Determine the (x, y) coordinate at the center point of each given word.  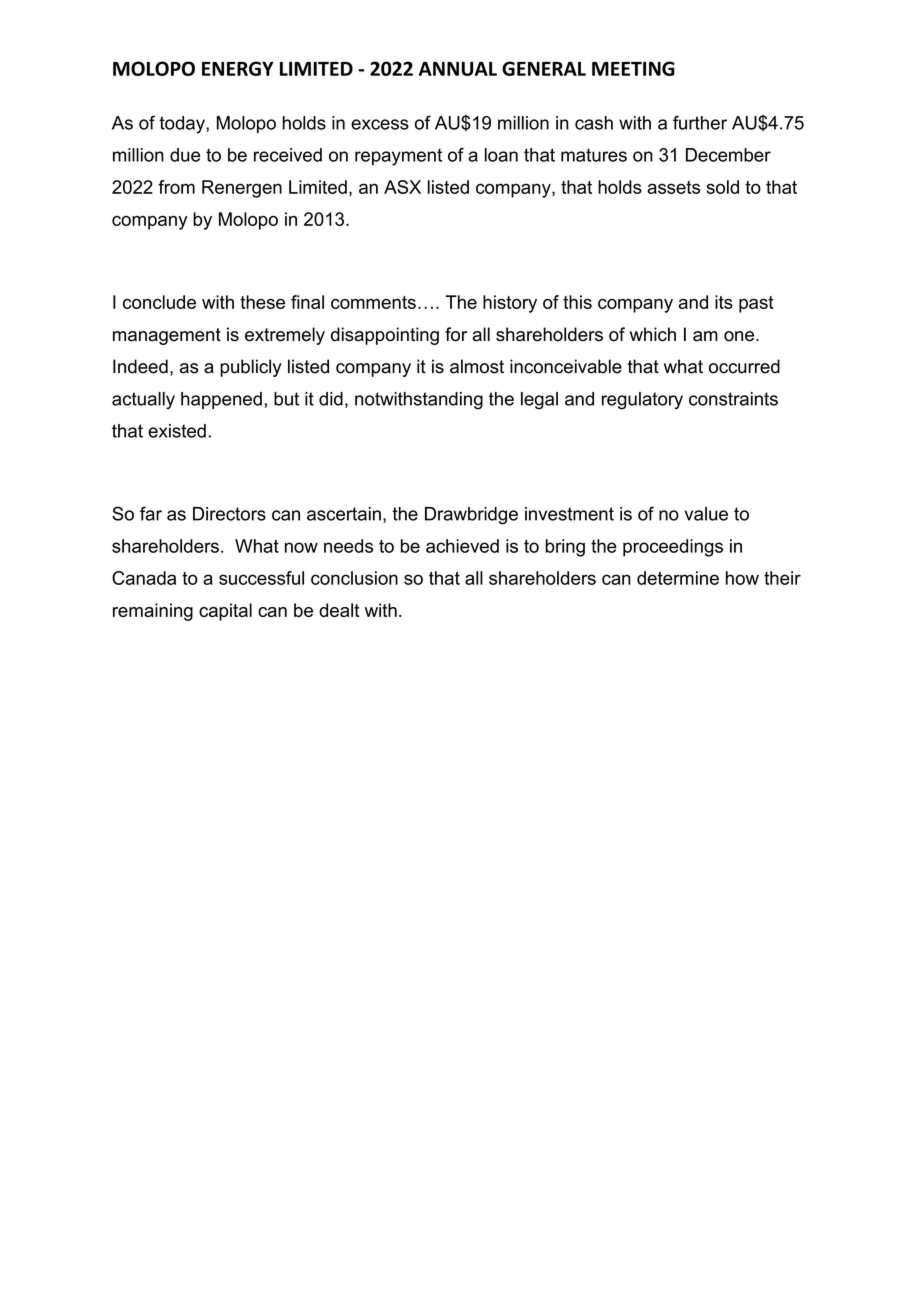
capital (225, 612)
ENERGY (238, 68)
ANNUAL (458, 69)
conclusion (354, 578)
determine (678, 578)
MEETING (633, 68)
